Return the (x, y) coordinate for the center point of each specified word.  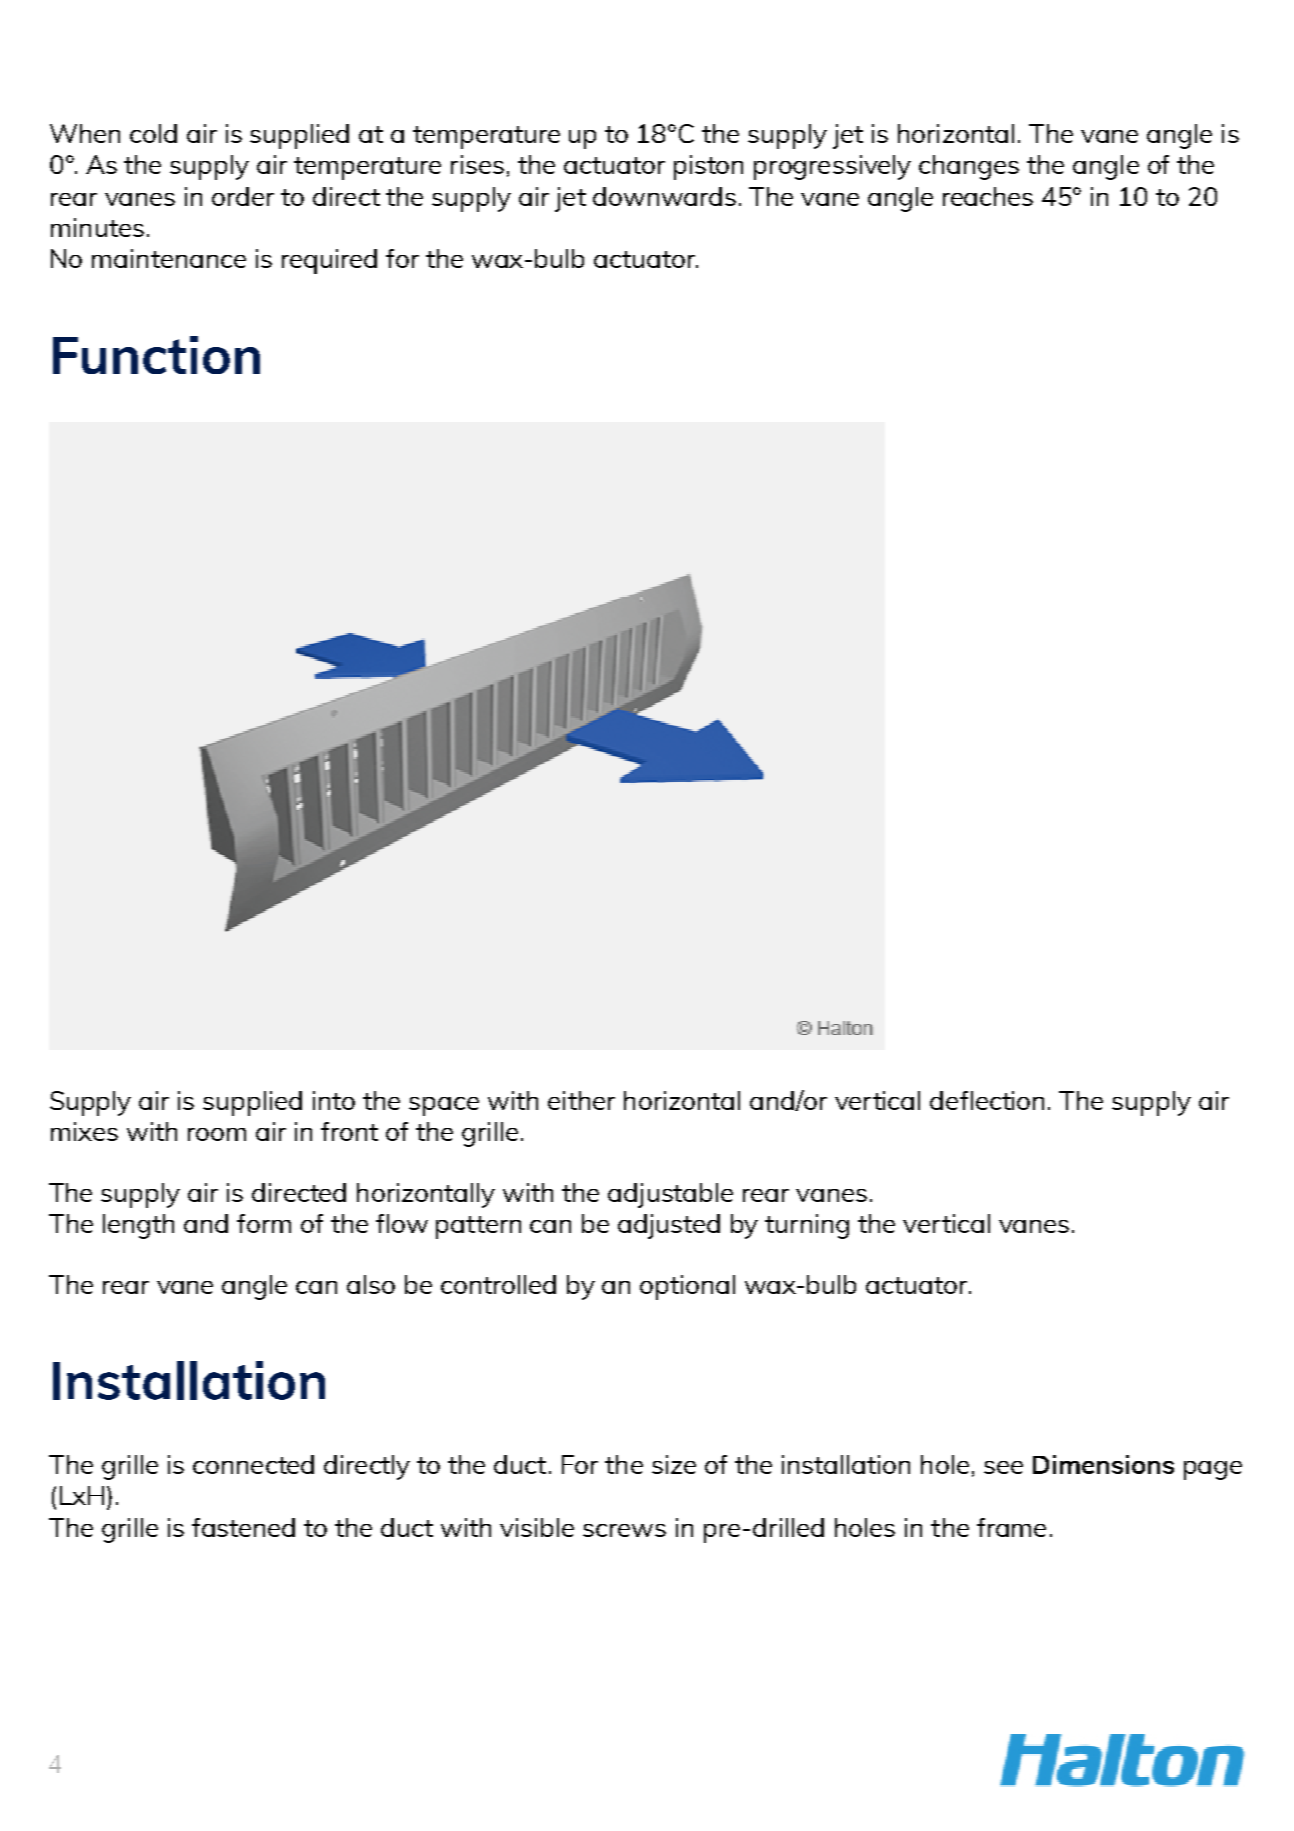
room (217, 1134)
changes (969, 167)
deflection (987, 1100)
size (674, 1464)
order (243, 196)
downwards (664, 196)
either (581, 1100)
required (329, 261)
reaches (988, 196)
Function (156, 355)
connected (253, 1464)
